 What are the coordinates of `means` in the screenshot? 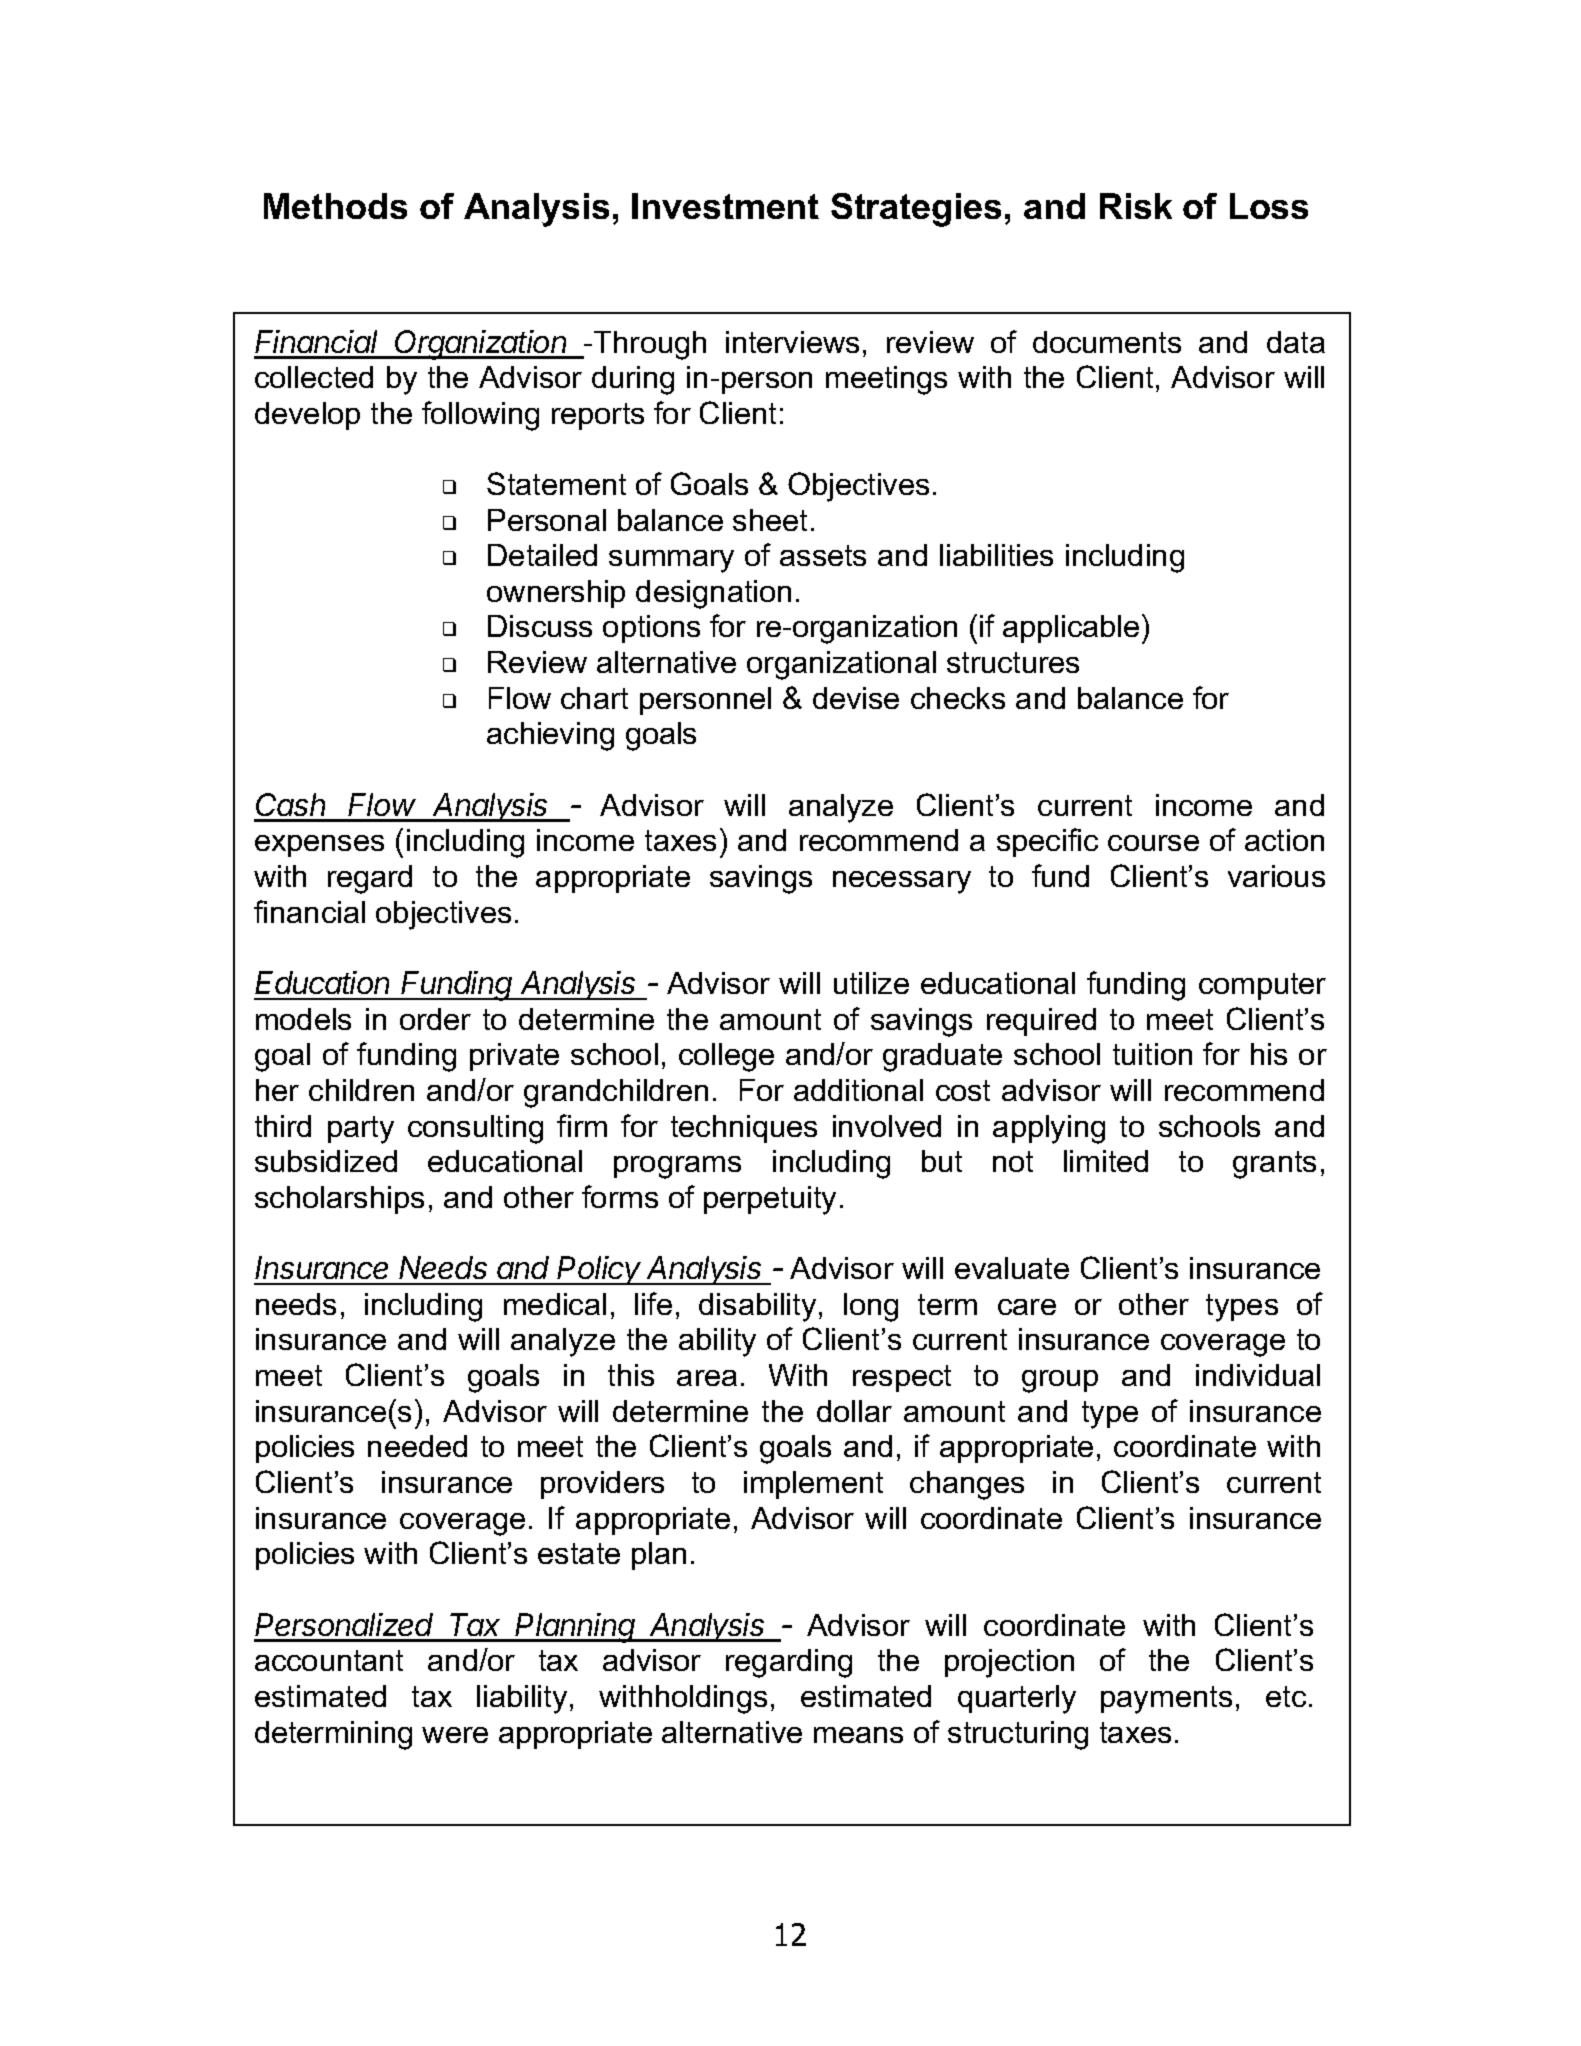 It's located at (858, 1735).
